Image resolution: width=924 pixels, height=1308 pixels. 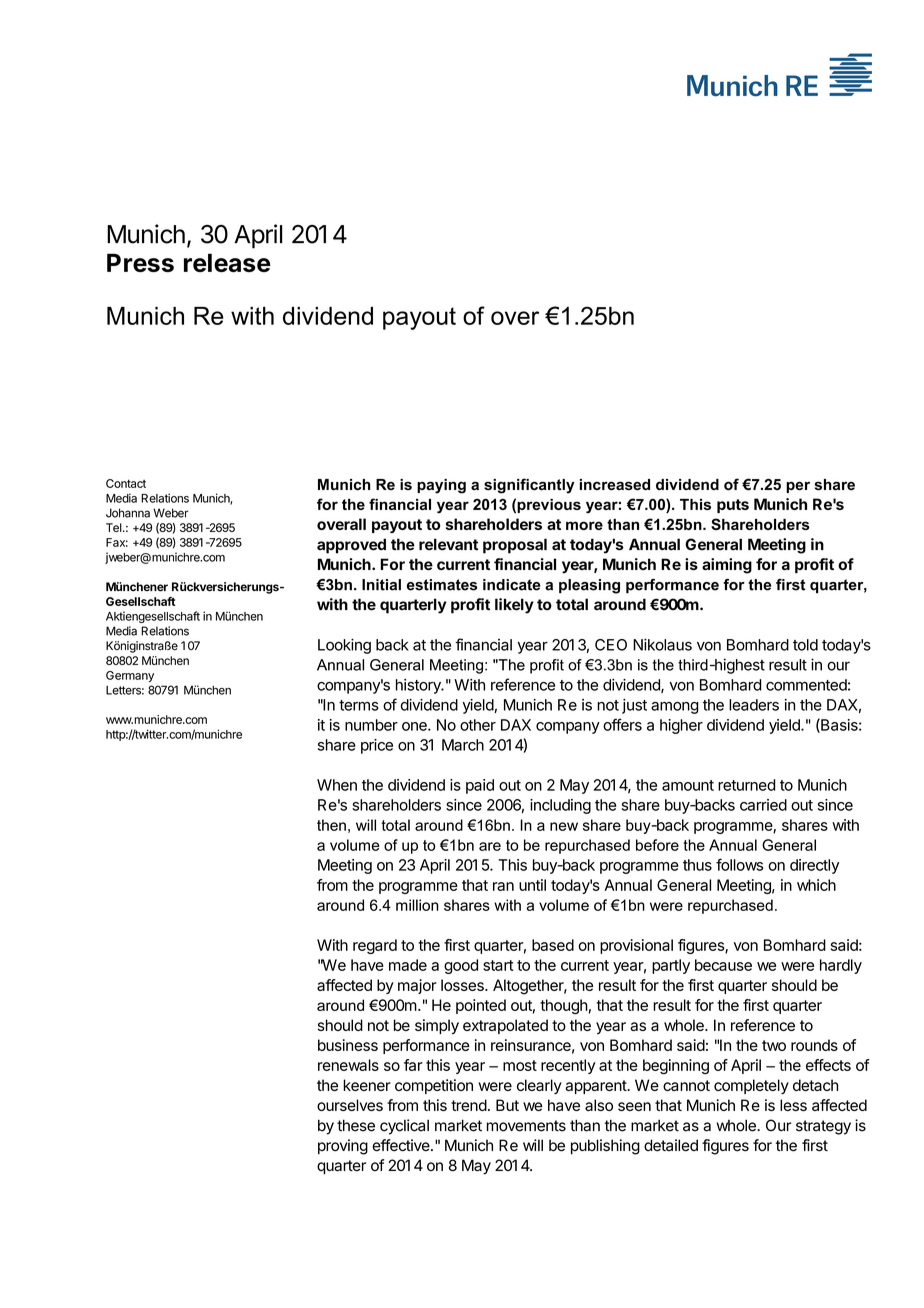 I want to click on leaders, so click(x=754, y=705).
